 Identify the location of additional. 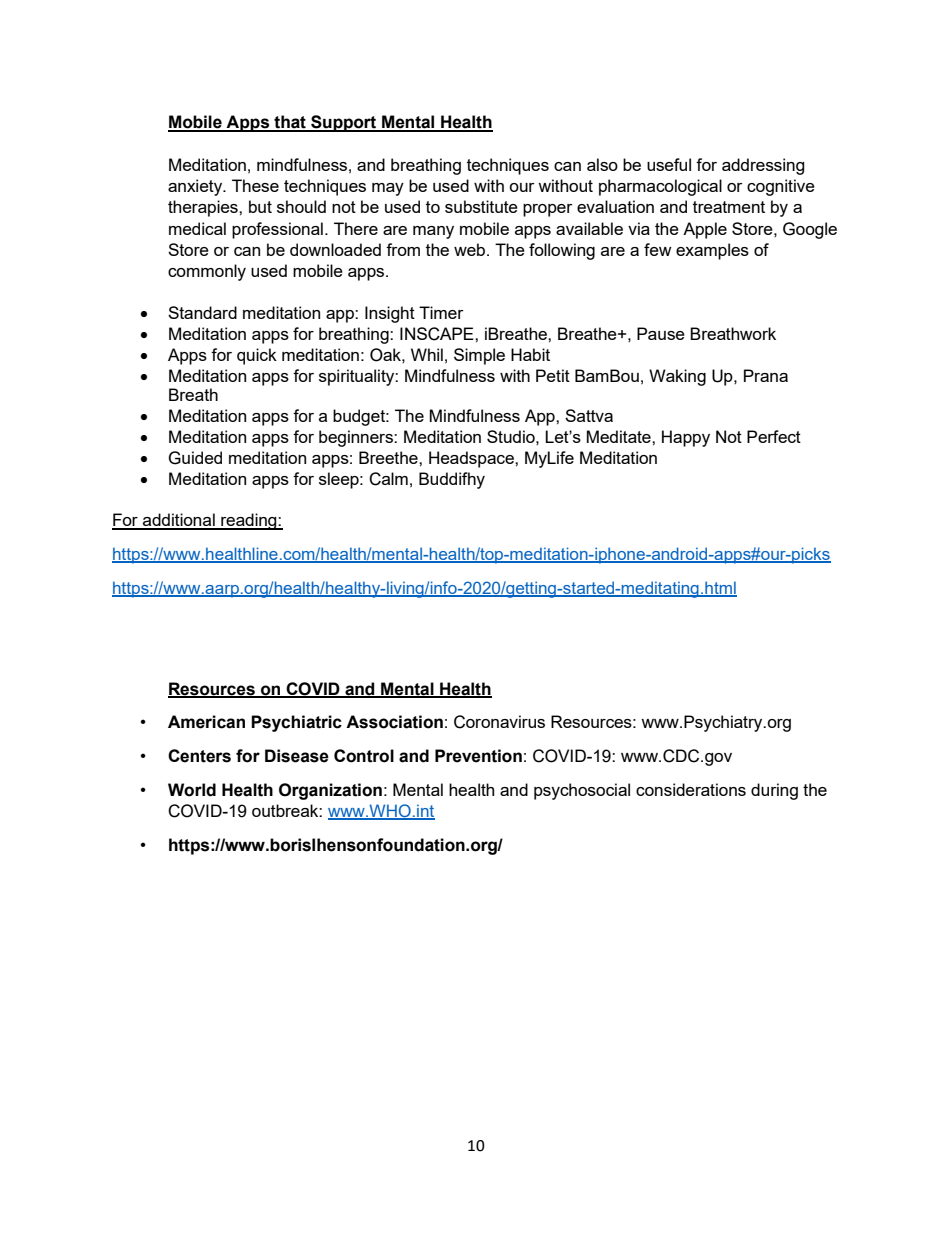
(179, 521).
